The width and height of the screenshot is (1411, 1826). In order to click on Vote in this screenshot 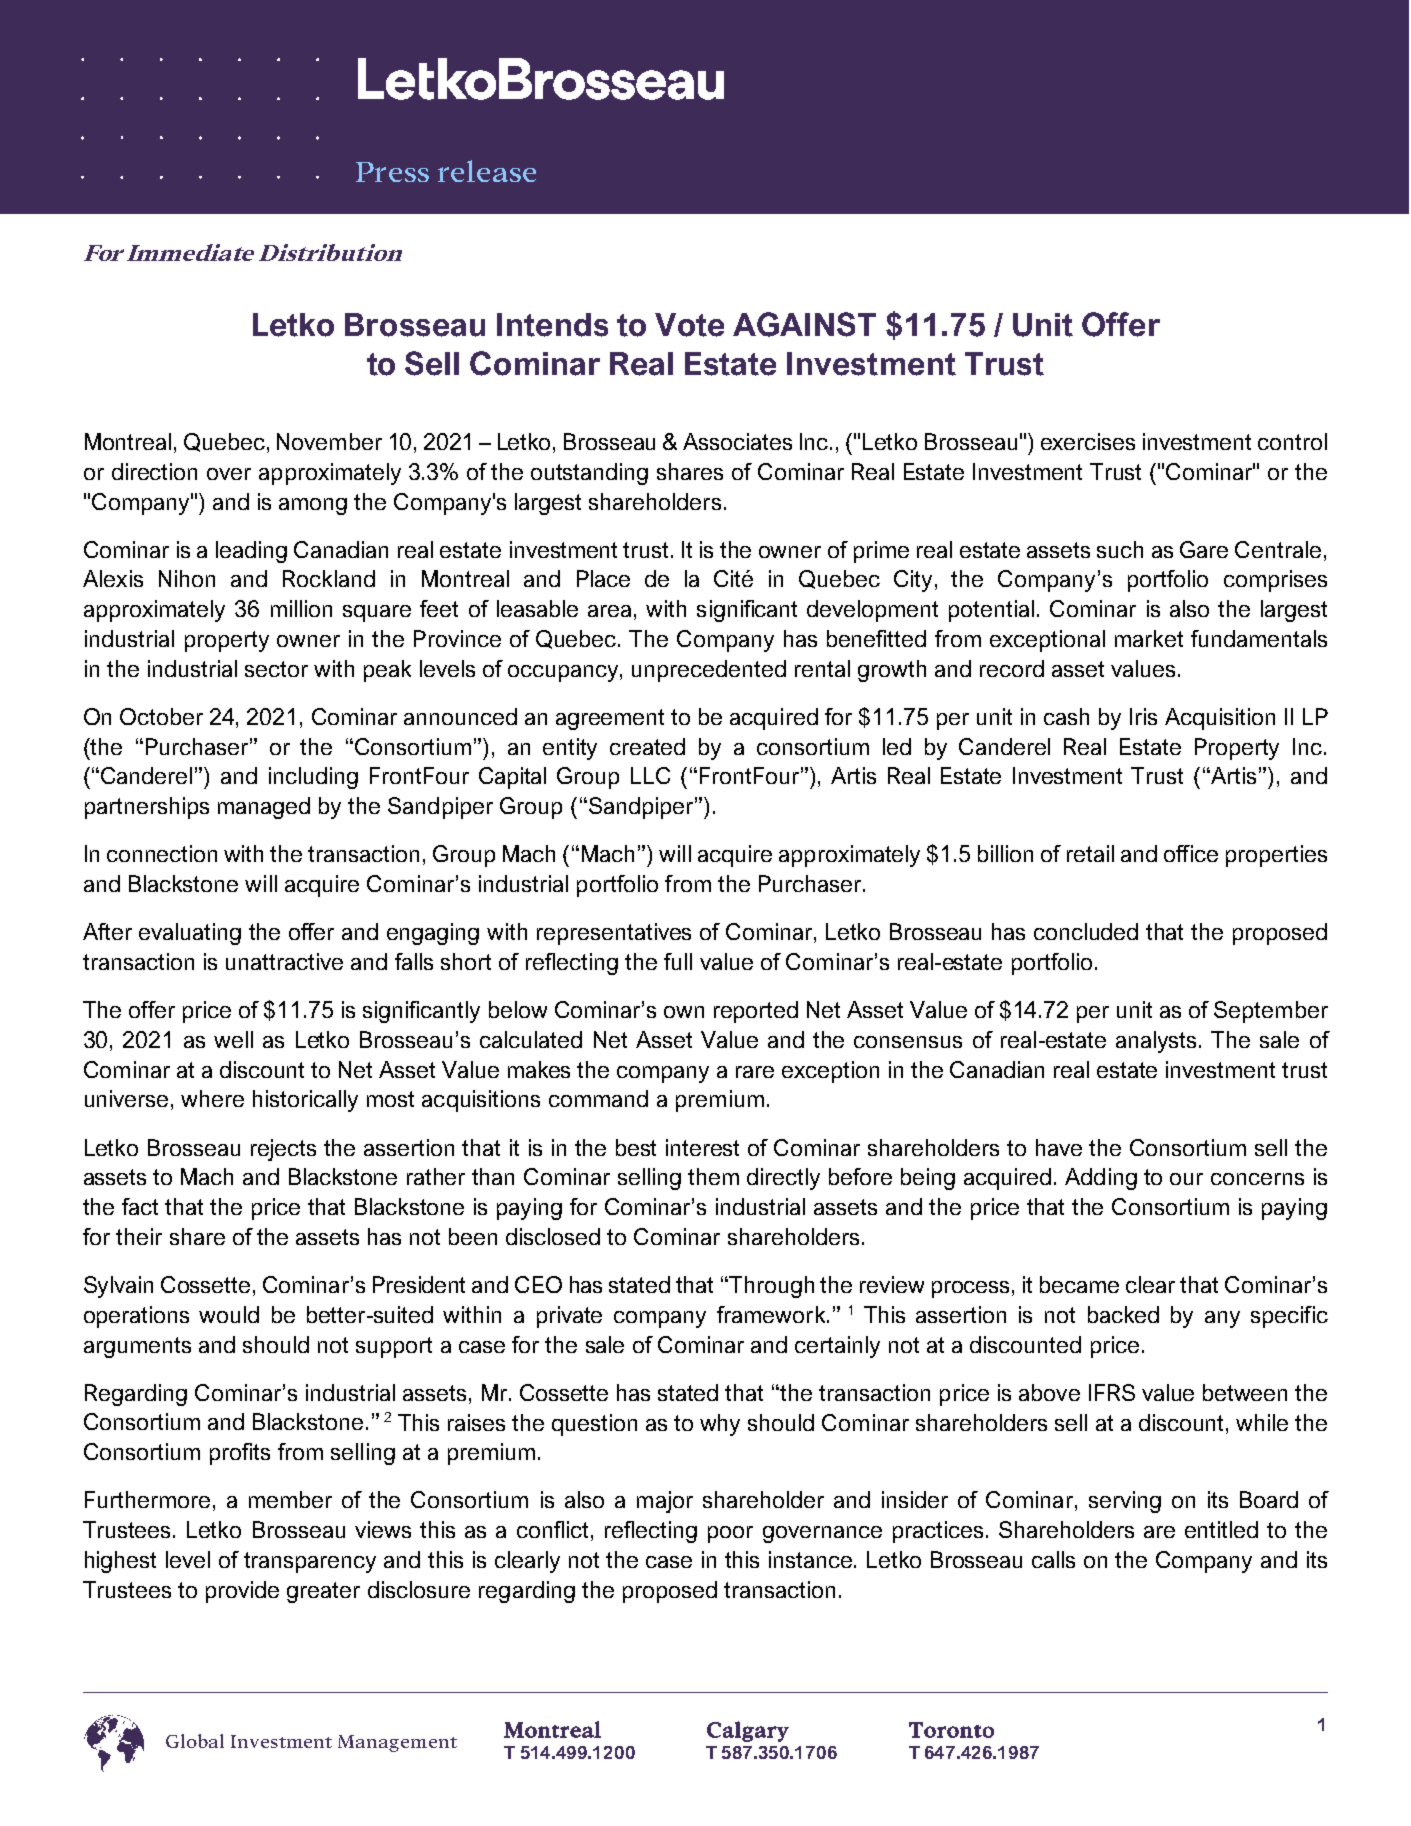, I will do `click(689, 325)`.
